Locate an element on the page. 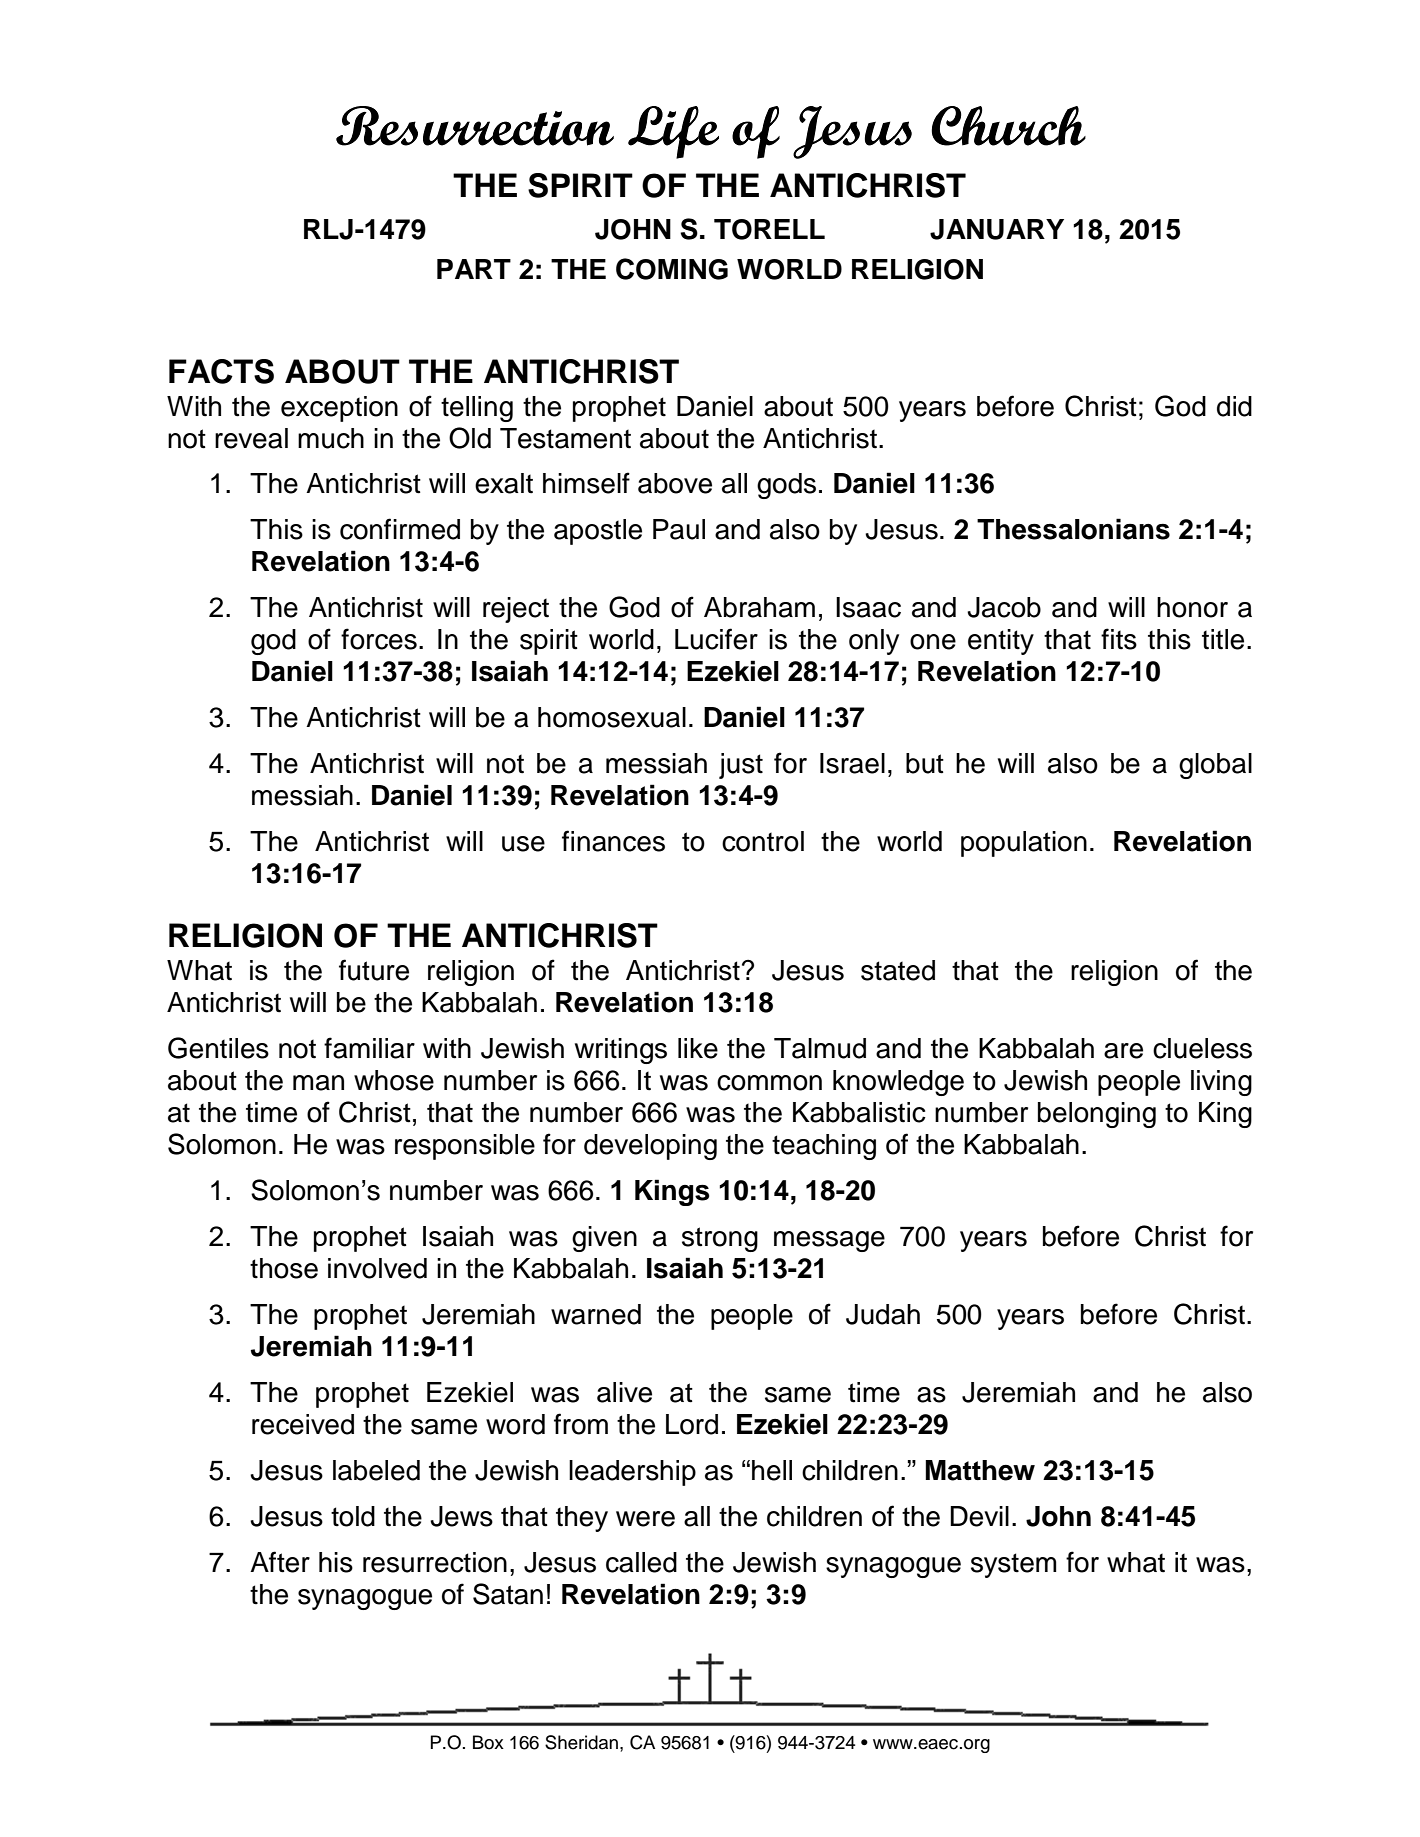 The width and height of the document is (1420, 1837). just is located at coordinates (741, 766).
